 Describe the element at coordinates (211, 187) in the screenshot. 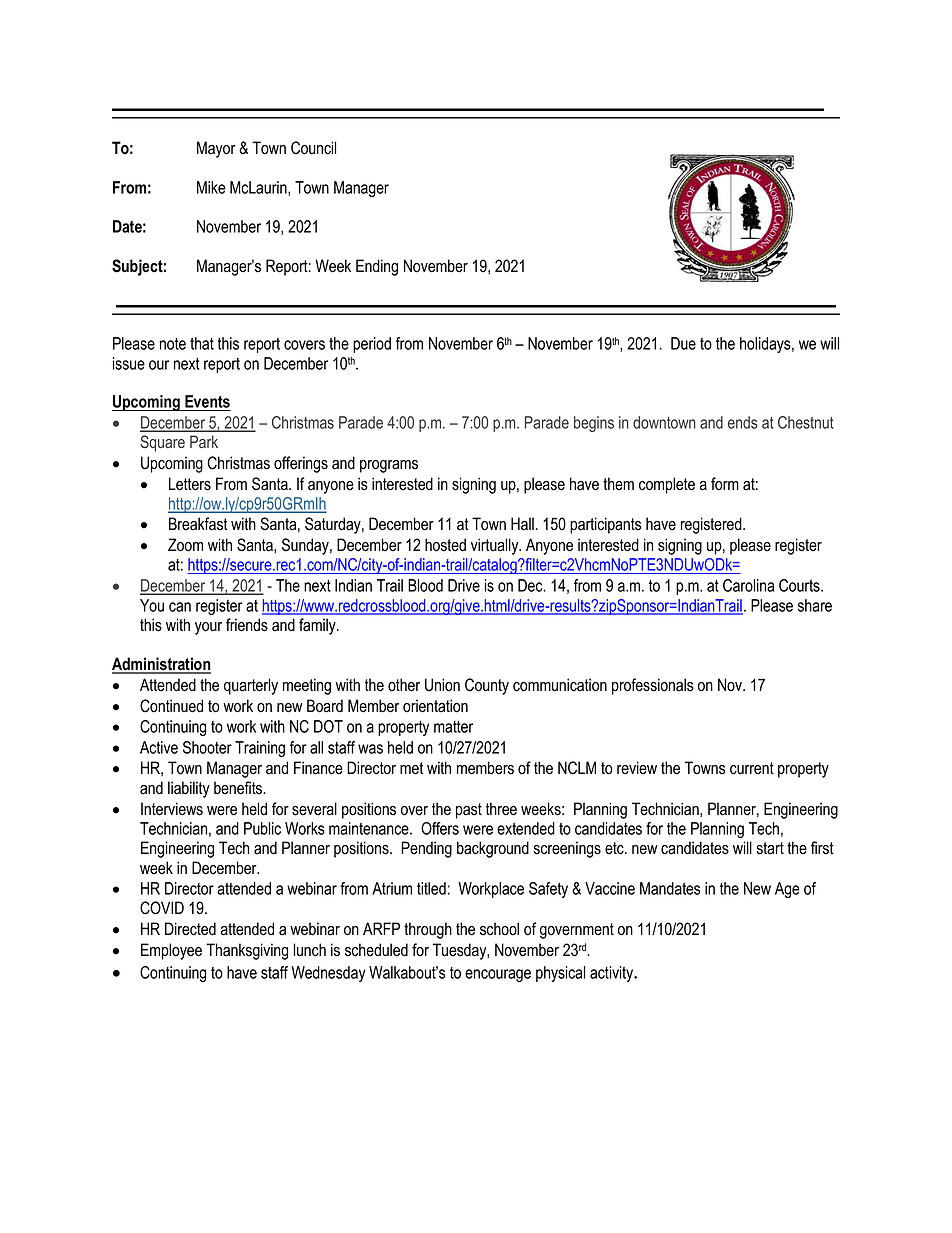

I see `Mike` at that location.
